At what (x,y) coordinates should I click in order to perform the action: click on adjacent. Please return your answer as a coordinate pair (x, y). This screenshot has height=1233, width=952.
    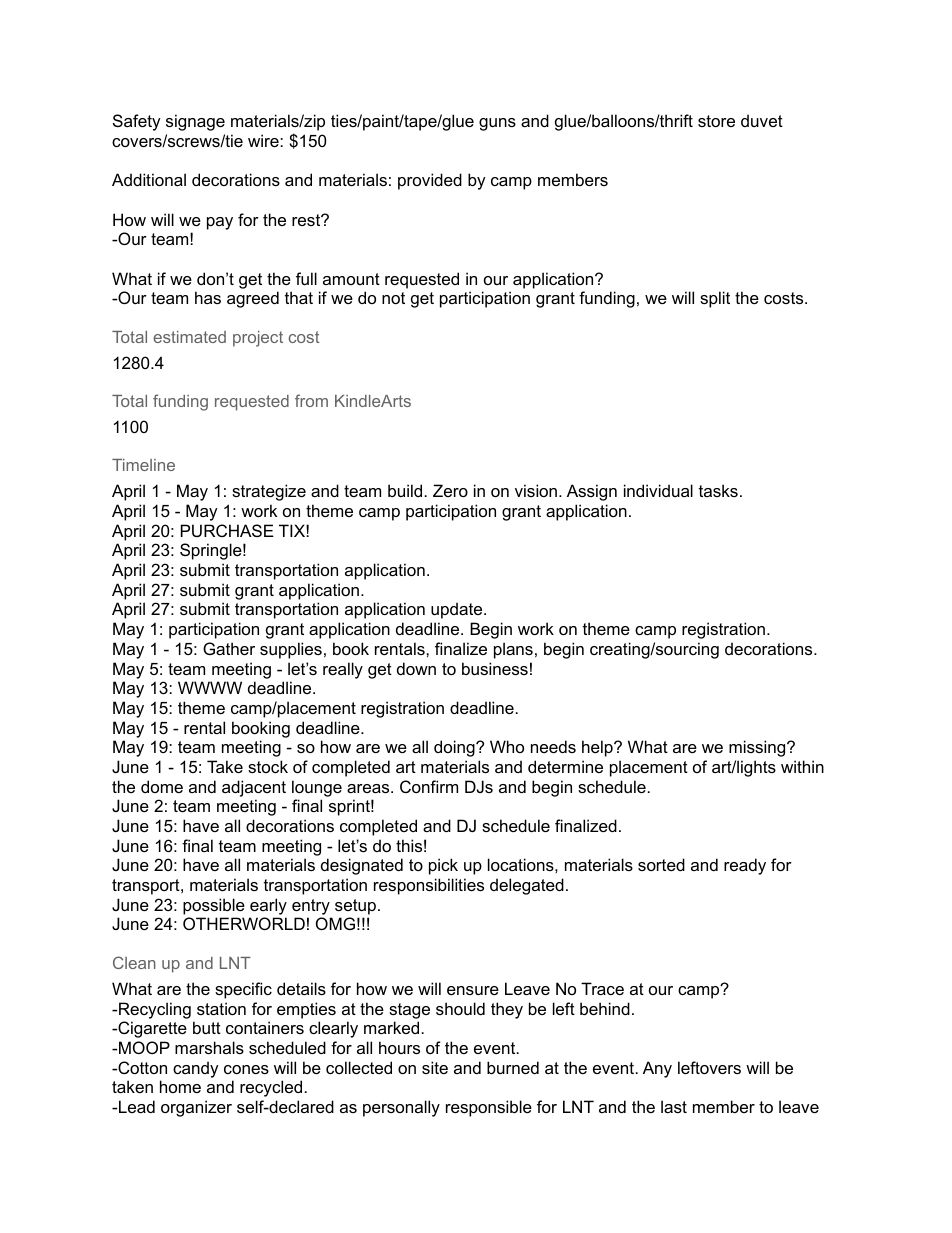
    Looking at the image, I should click on (254, 788).
